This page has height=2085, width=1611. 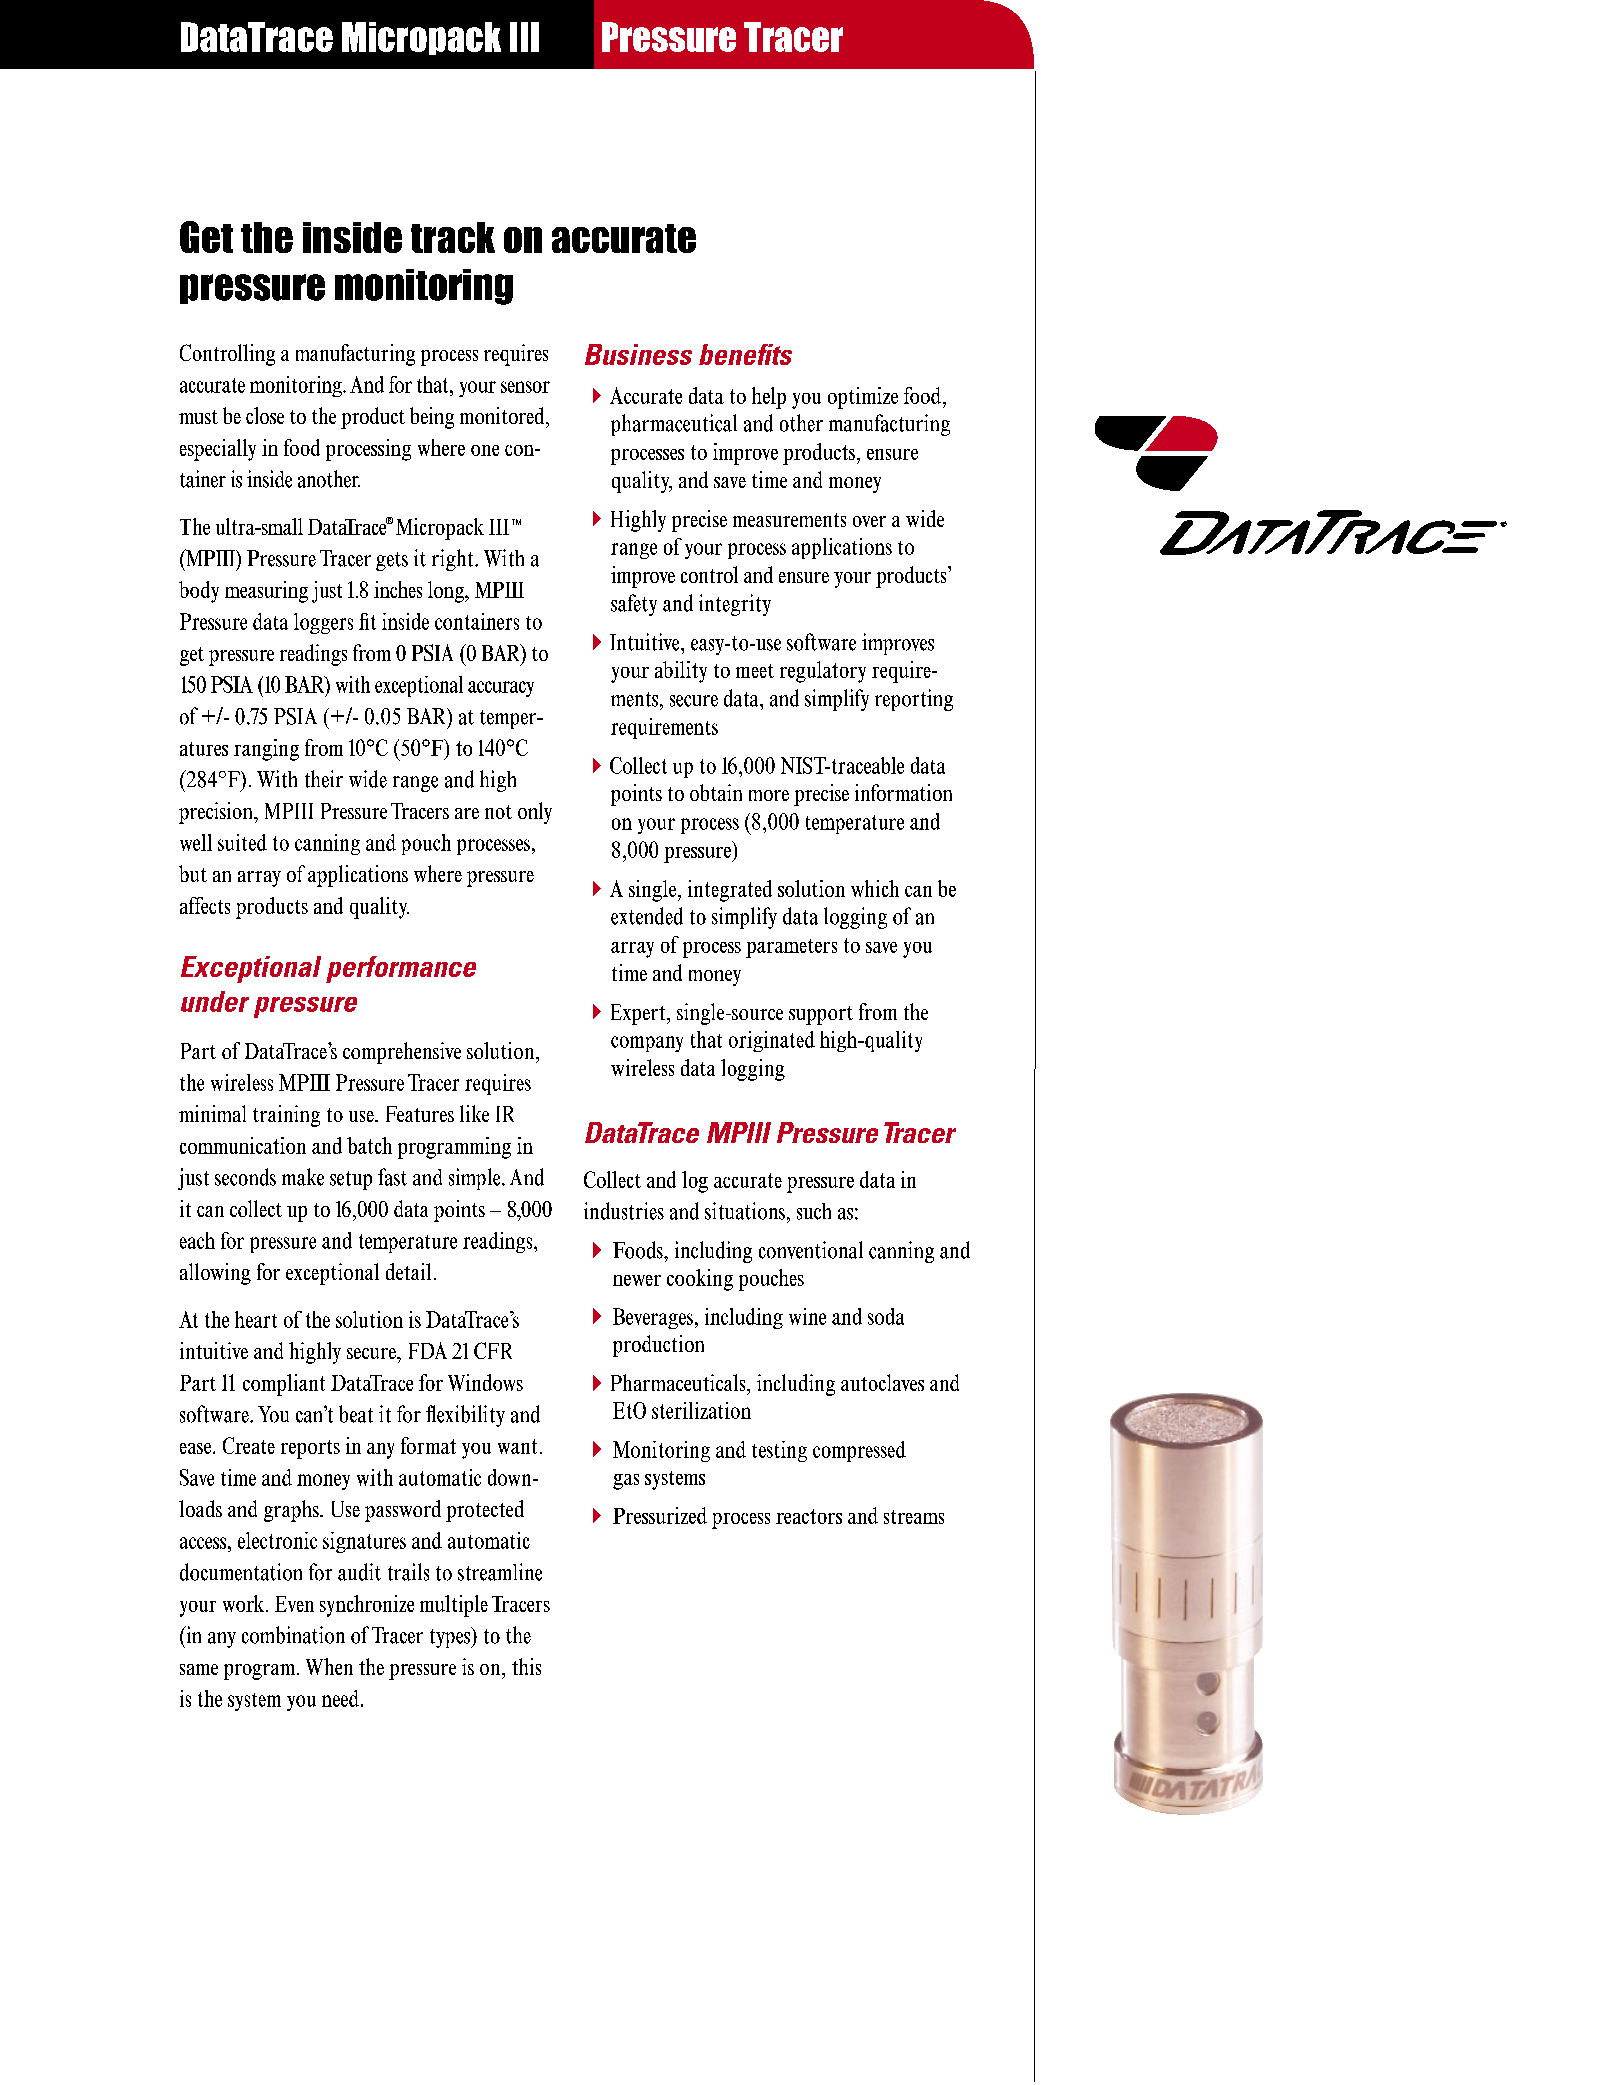 What do you see at coordinates (791, 948) in the page?
I see `parameters` at bounding box center [791, 948].
